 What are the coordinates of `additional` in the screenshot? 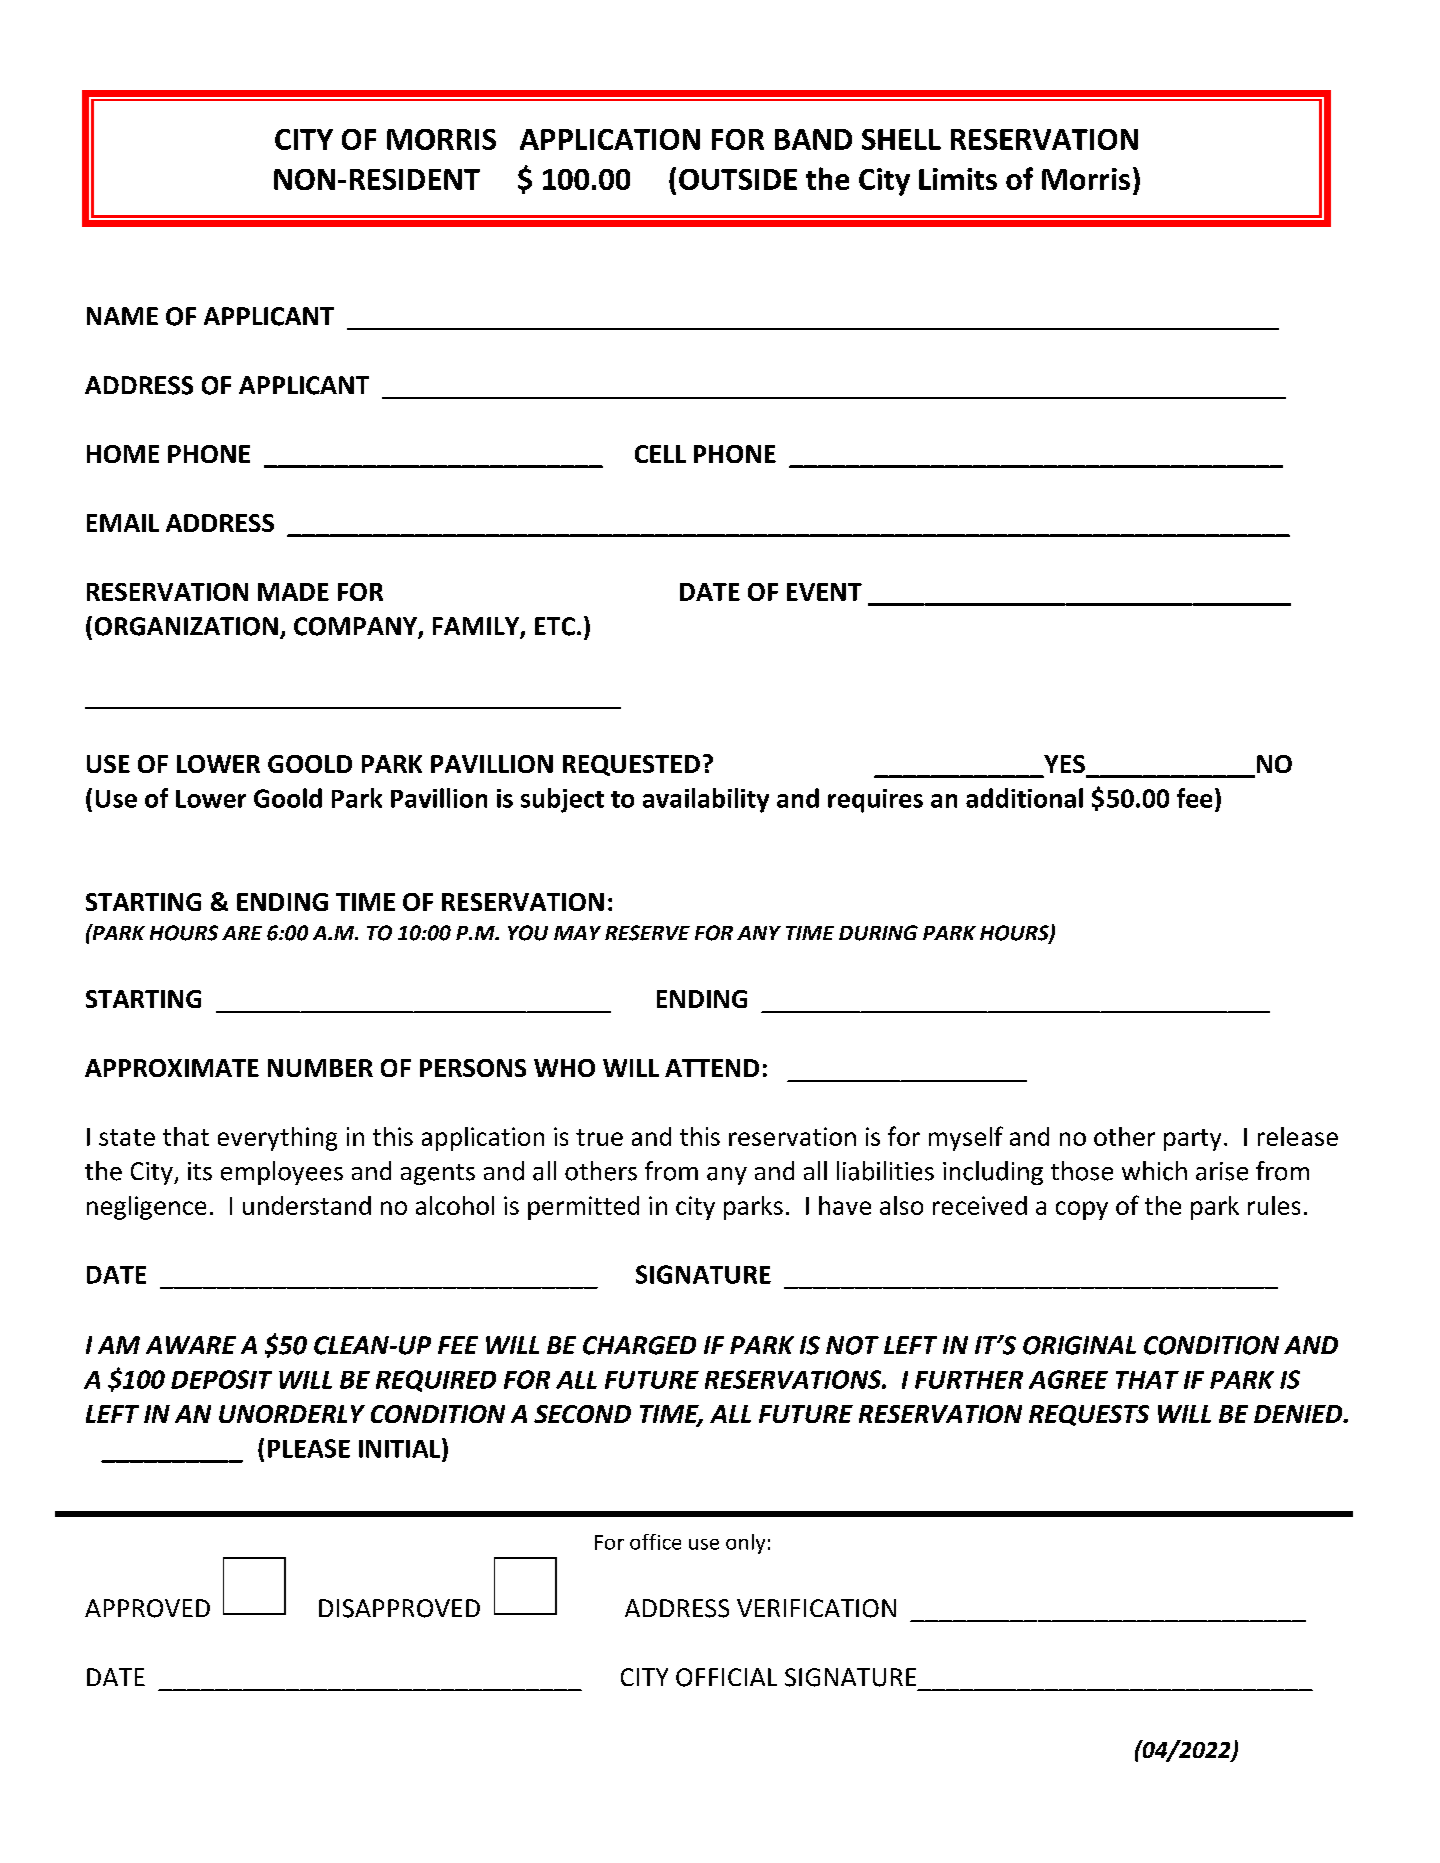 It's located at (1024, 798).
